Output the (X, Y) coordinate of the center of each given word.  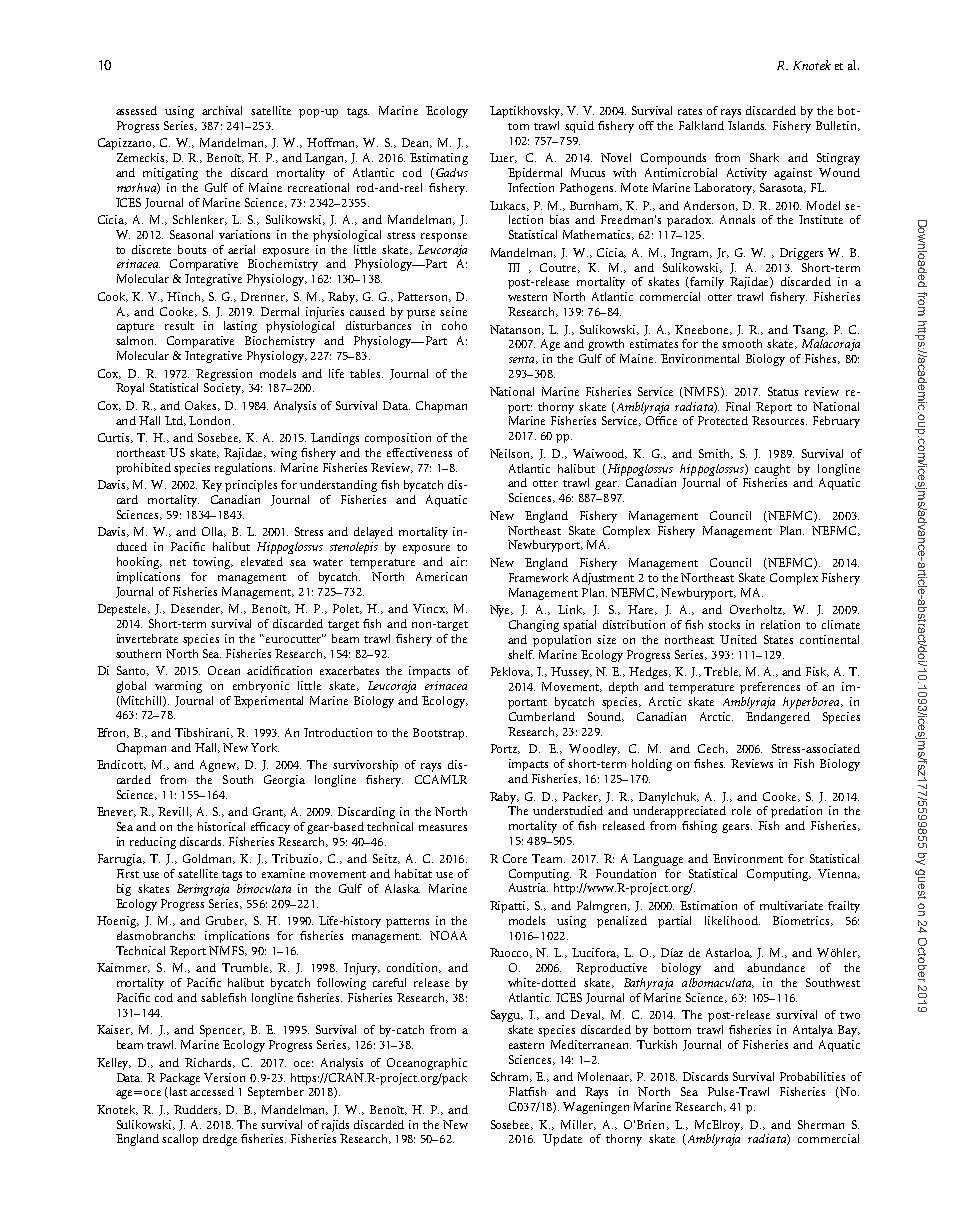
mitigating (170, 174)
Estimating (439, 159)
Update (562, 1140)
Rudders (197, 1110)
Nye (501, 611)
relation (780, 624)
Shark (764, 157)
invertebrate (147, 638)
